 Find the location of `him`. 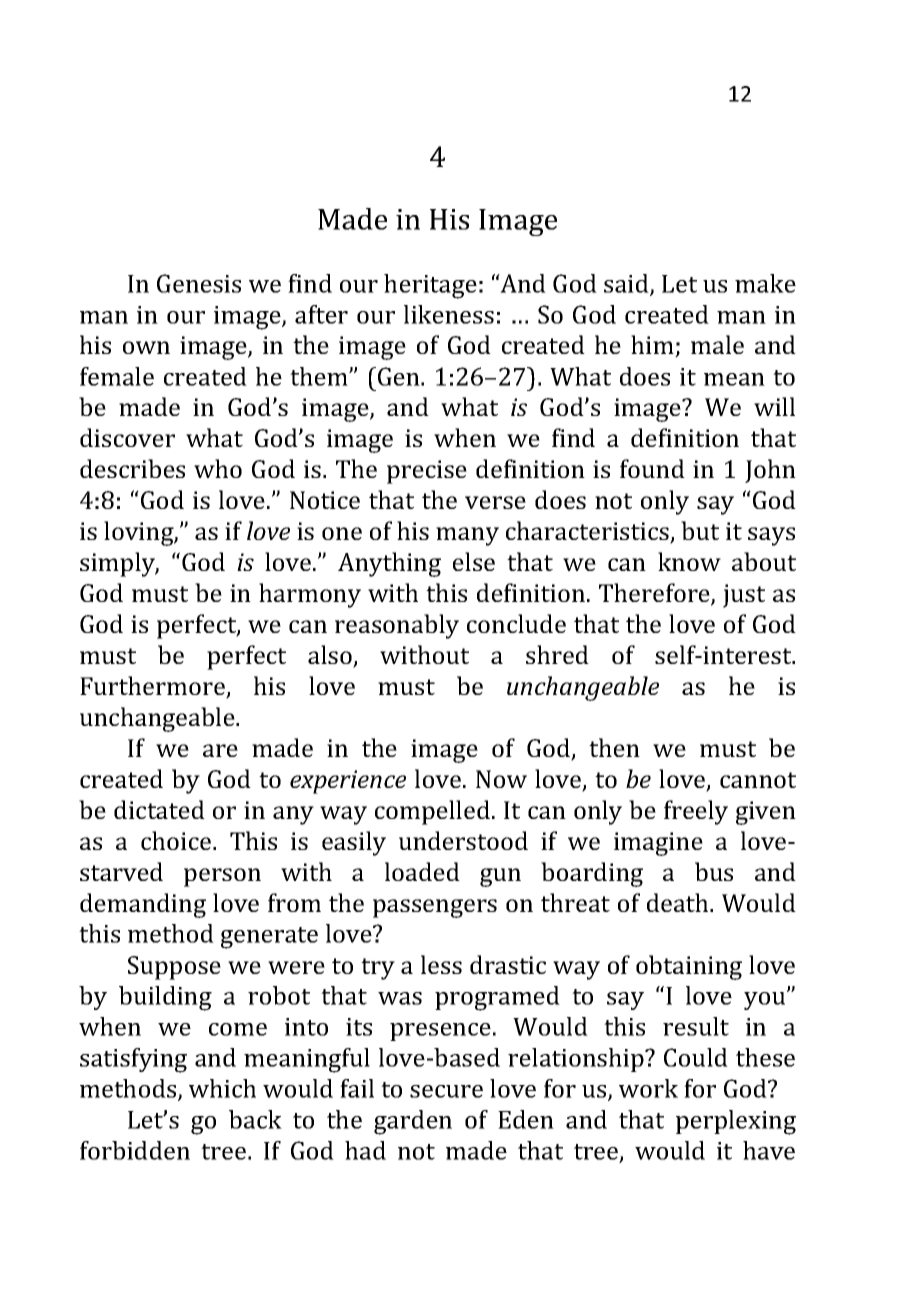

him is located at coordinates (653, 346).
